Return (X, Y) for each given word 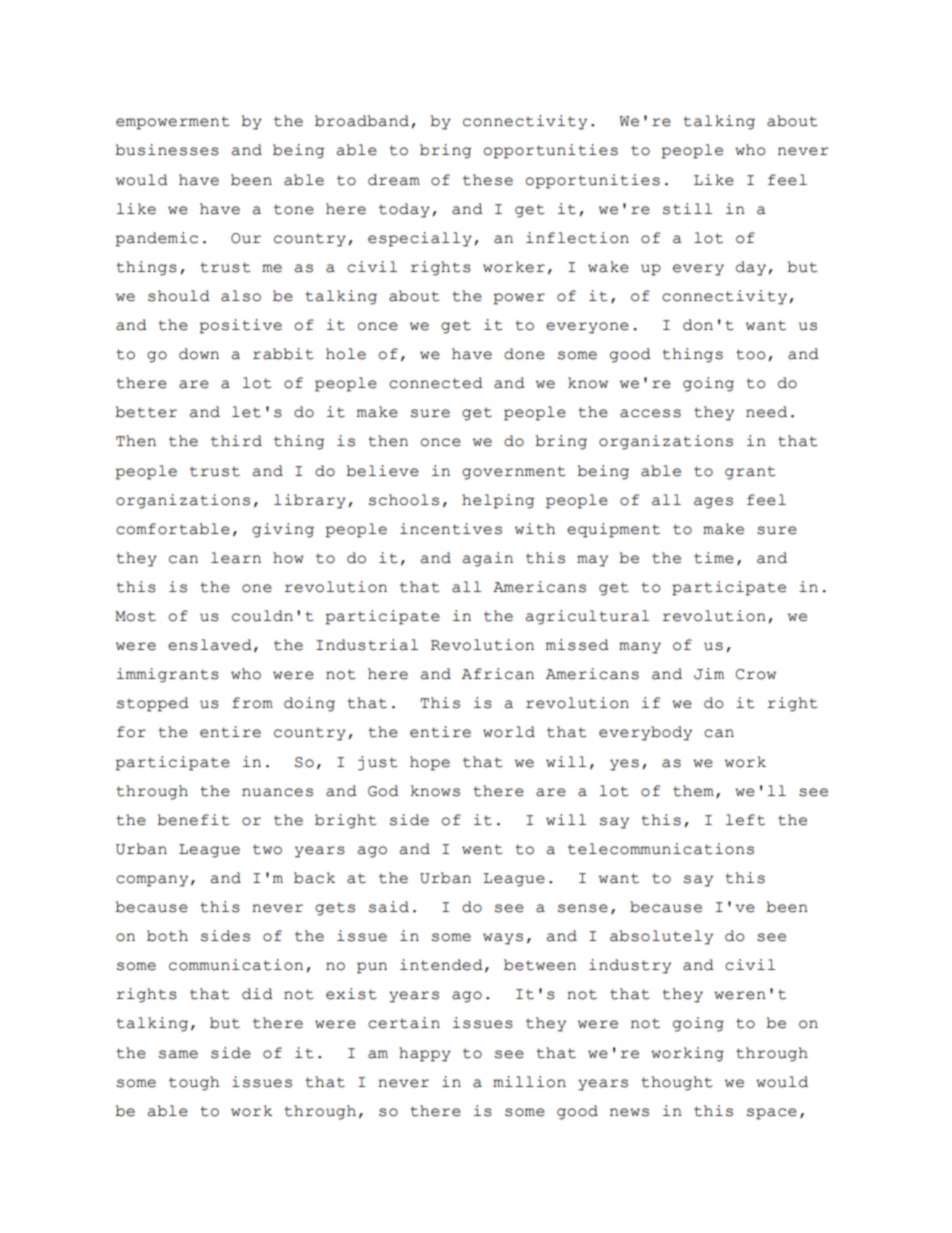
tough (194, 1083)
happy (425, 1054)
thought (676, 1083)
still (687, 209)
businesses (167, 150)
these (488, 180)
